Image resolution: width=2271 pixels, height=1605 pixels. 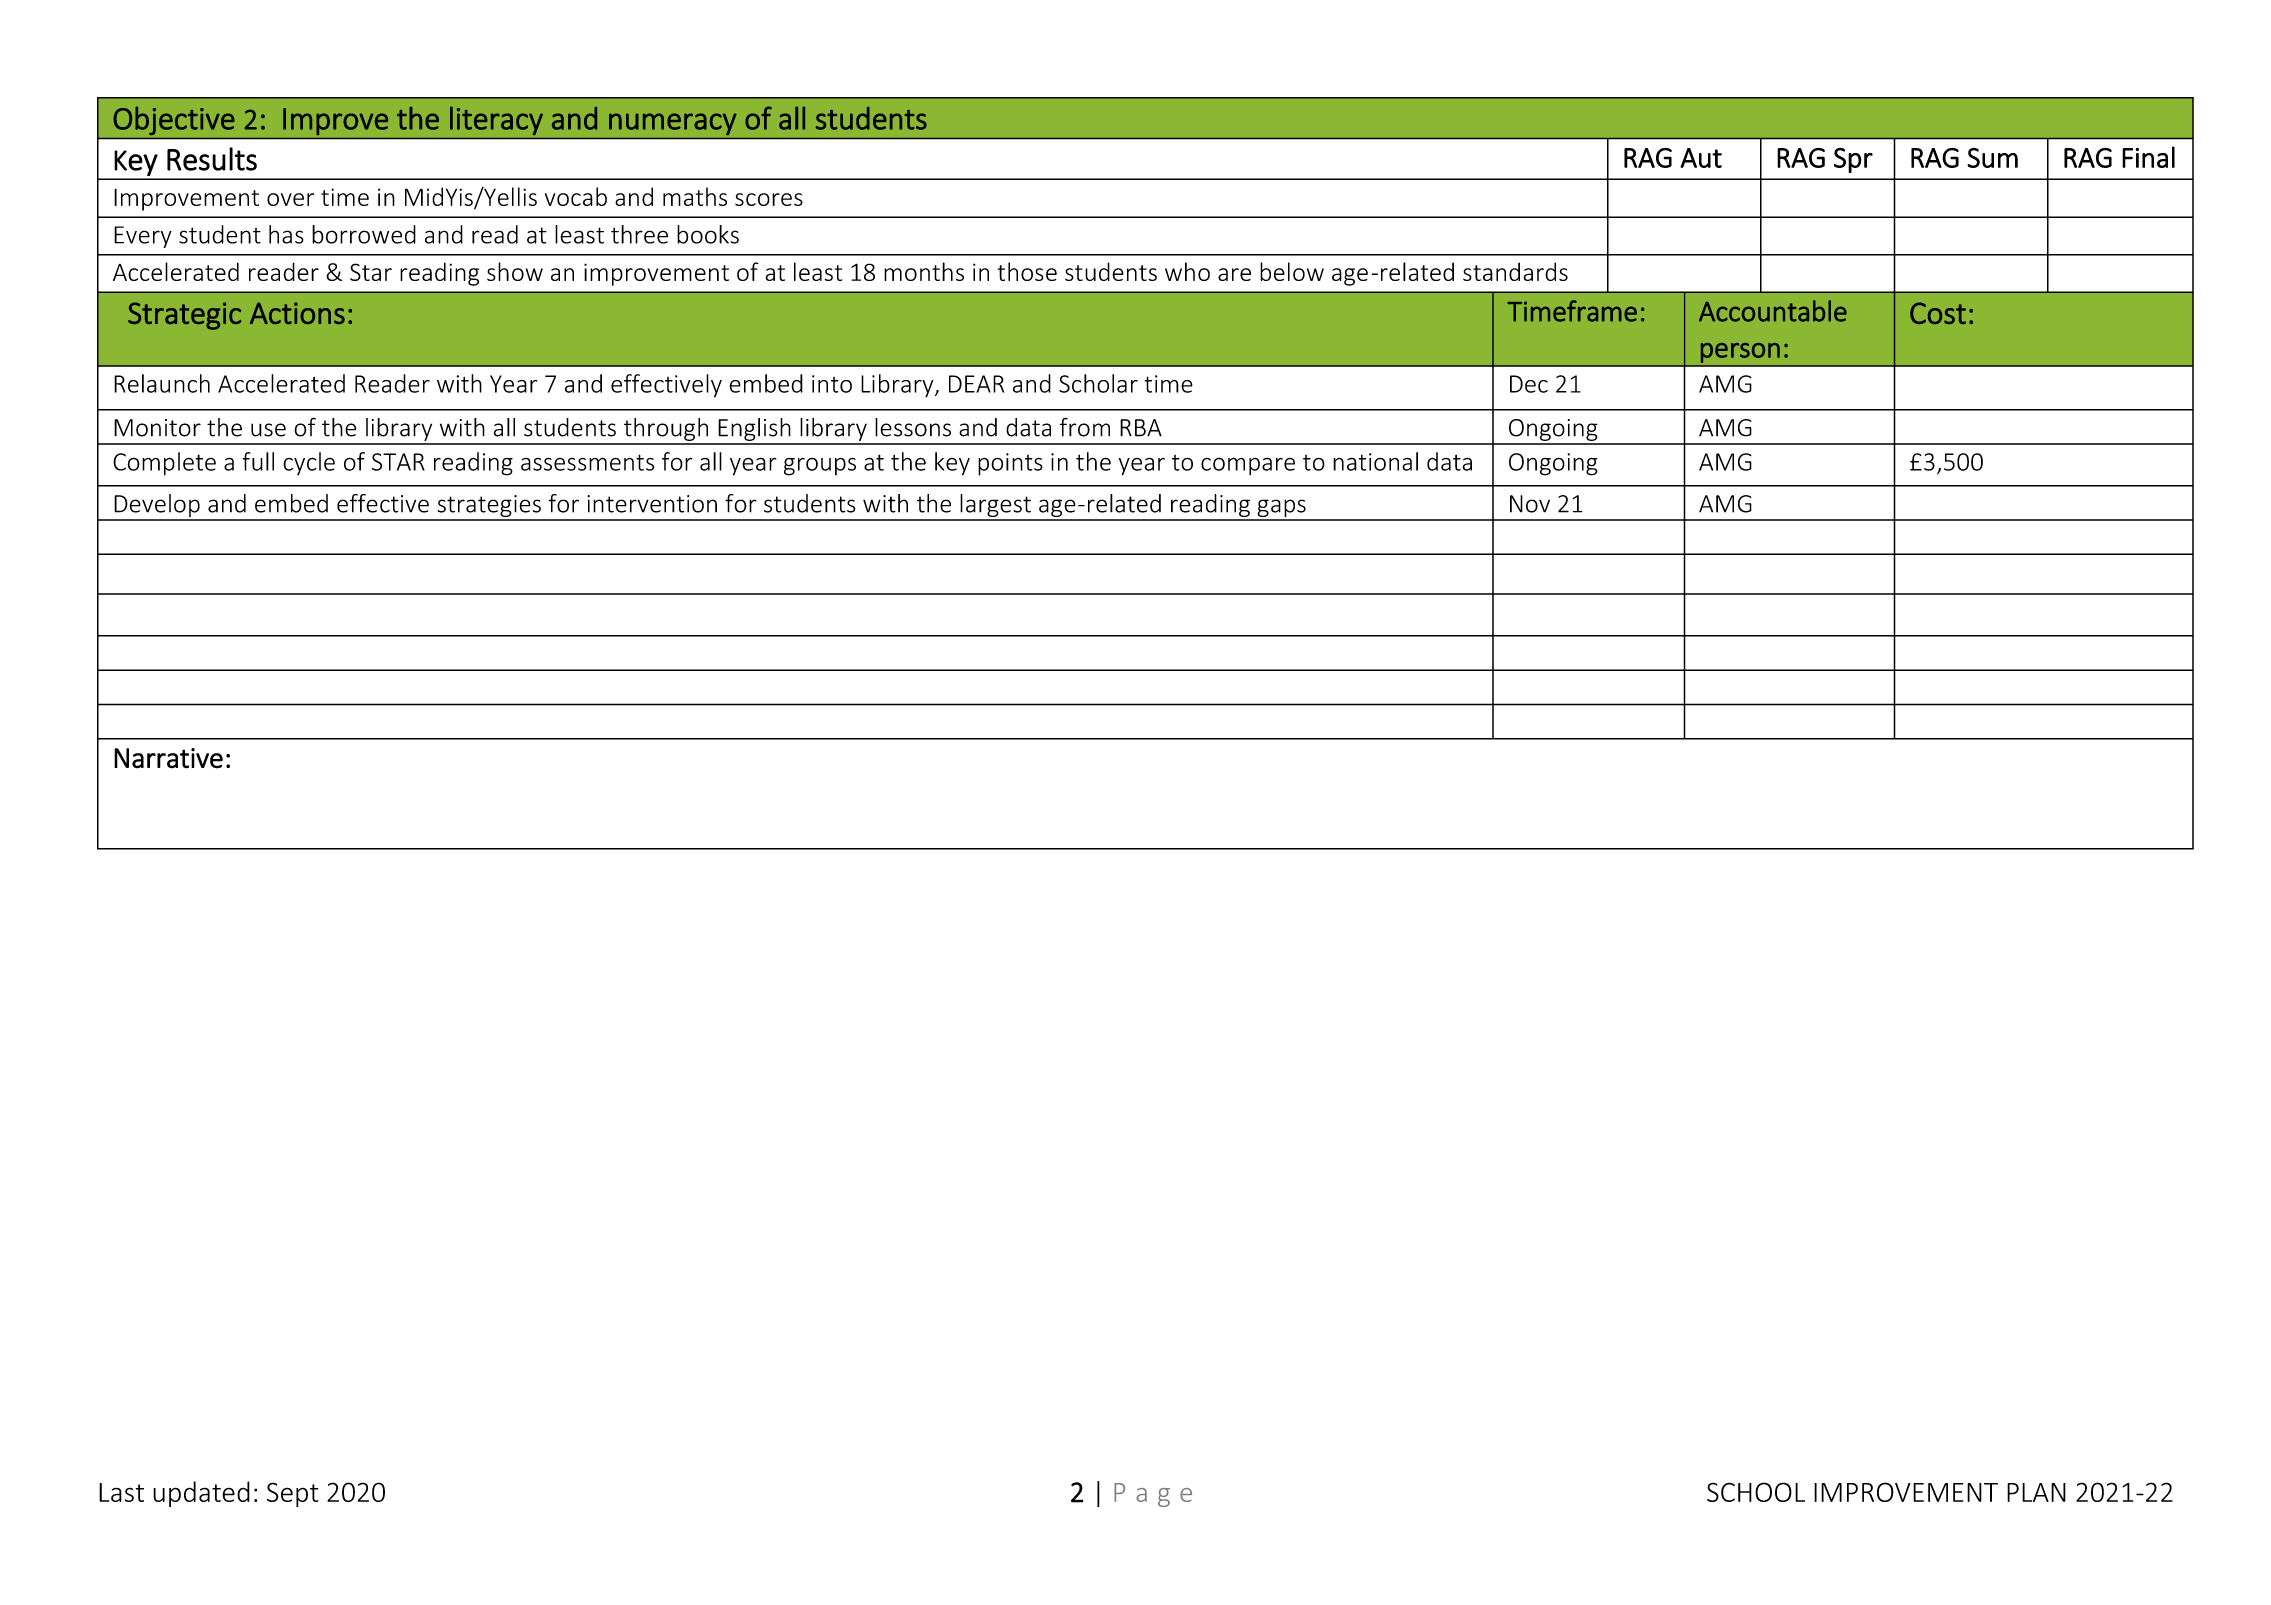 I want to click on national, so click(x=1375, y=461).
